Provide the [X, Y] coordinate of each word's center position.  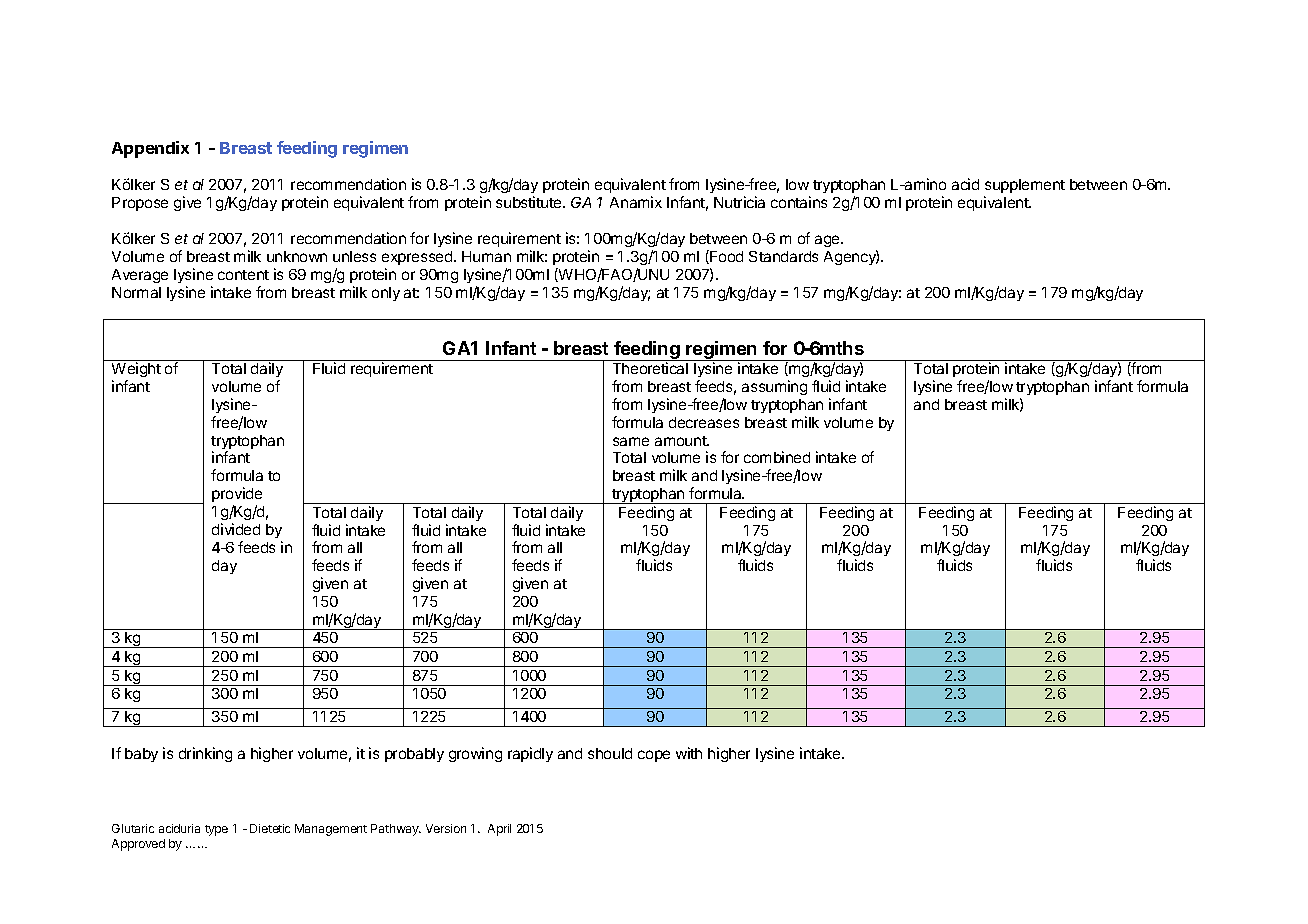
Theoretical [650, 368]
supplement [1025, 186]
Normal [136, 292]
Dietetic [270, 828]
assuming [774, 387]
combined [777, 457]
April [499, 830]
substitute [530, 202]
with [689, 753]
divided [236, 529]
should [610, 753]
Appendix [150, 149]
